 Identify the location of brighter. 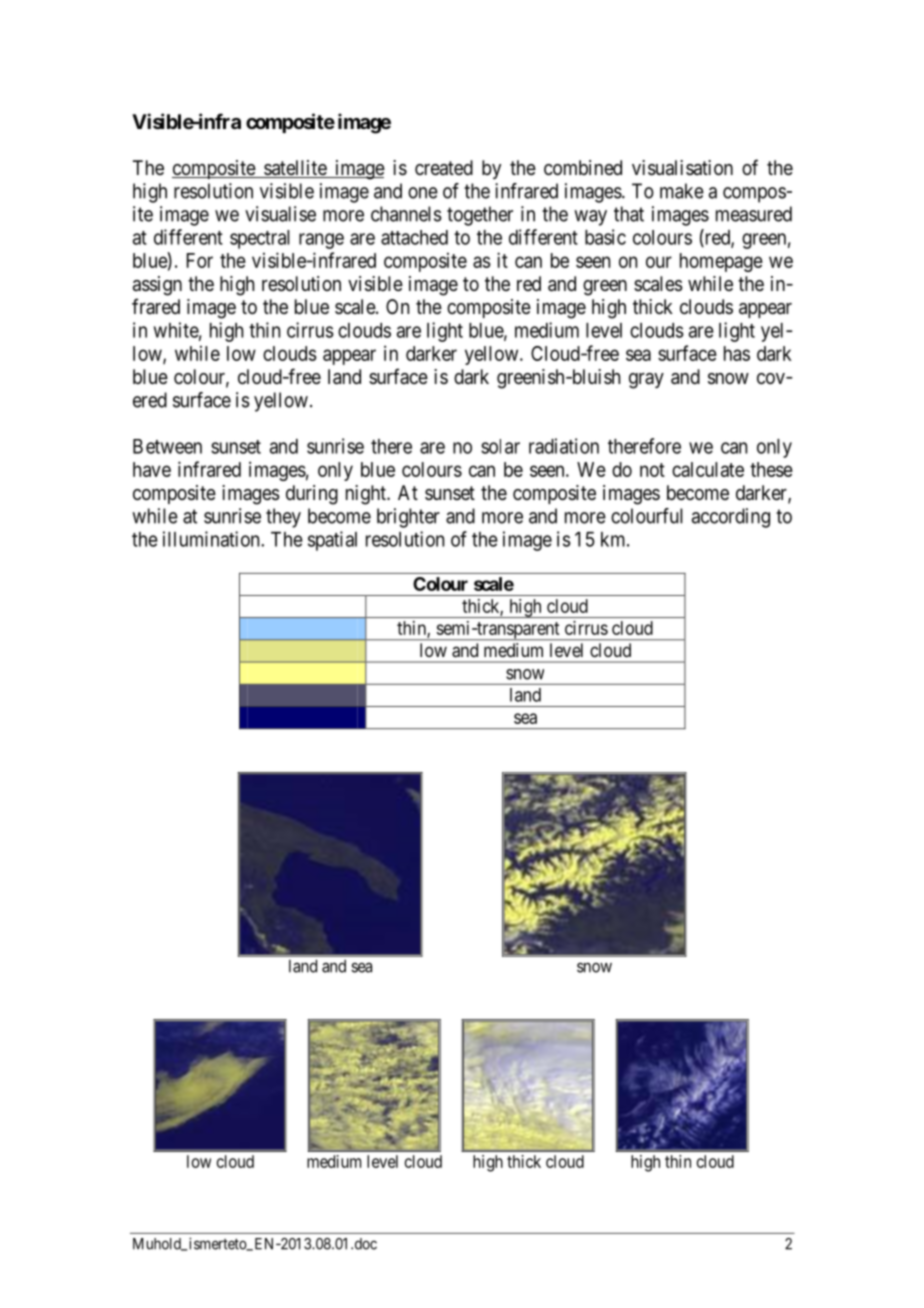
(408, 518).
